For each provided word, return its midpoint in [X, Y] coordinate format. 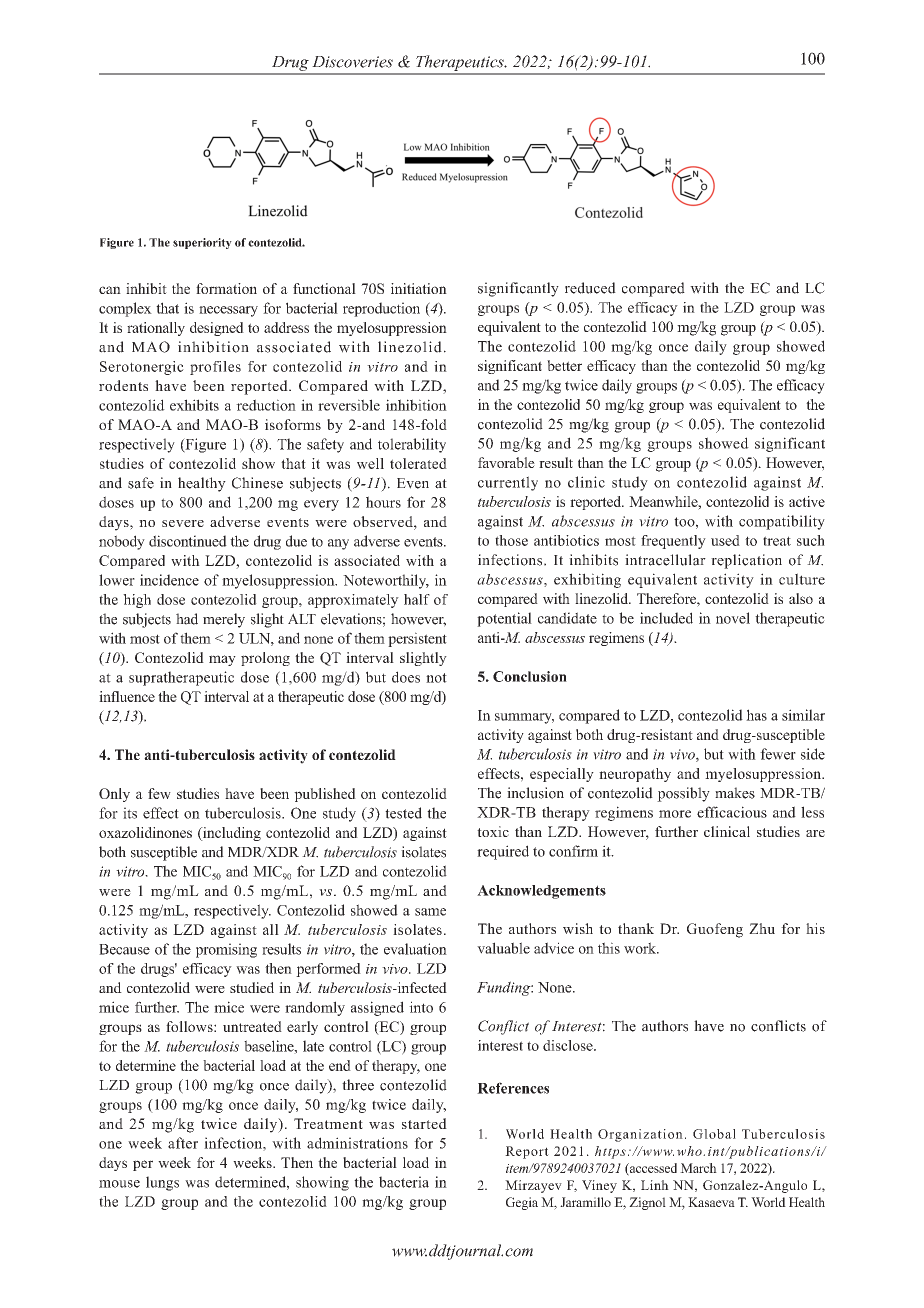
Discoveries [352, 62]
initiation [419, 288]
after [183, 1143]
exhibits [194, 405]
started [424, 1123]
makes [735, 793]
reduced [590, 288]
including [231, 834]
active [807, 501]
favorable [506, 462]
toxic [493, 831]
